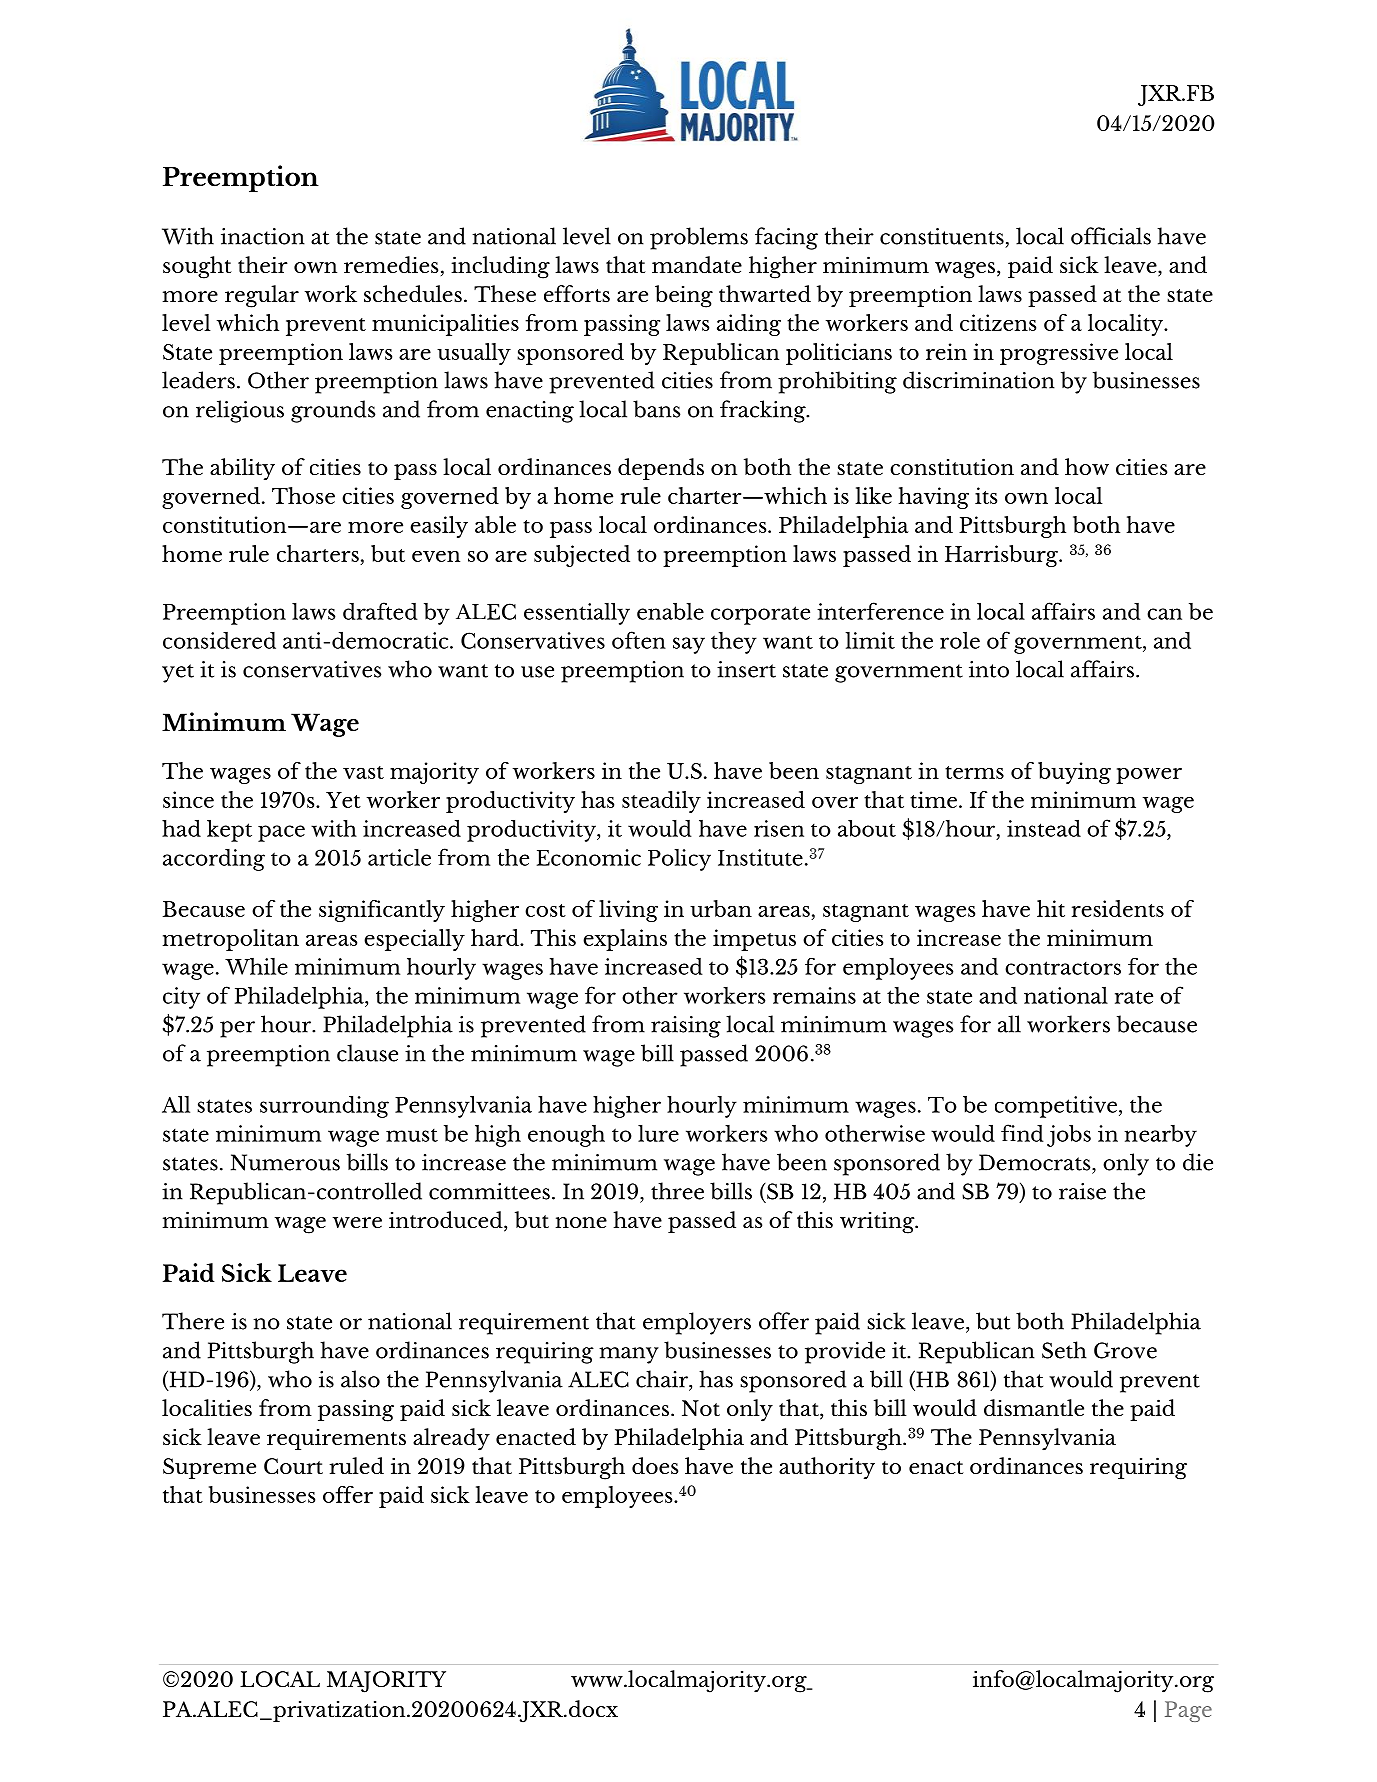 The image size is (1377, 1782). Describe the element at coordinates (256, 966) in the screenshot. I see `While` at that location.
